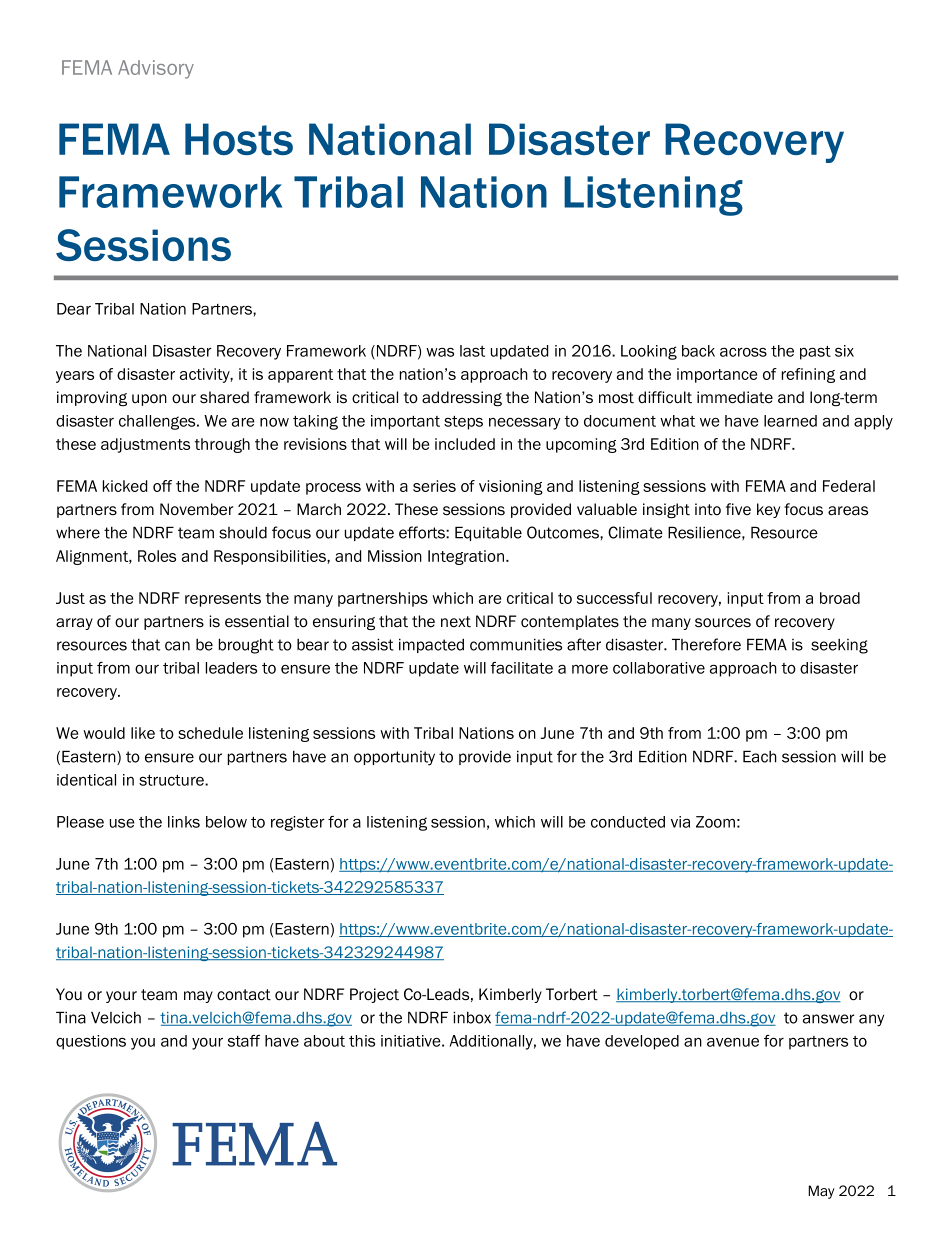 This screenshot has width=952, height=1233. Describe the element at coordinates (715, 822) in the screenshot. I see `Zoom` at that location.
